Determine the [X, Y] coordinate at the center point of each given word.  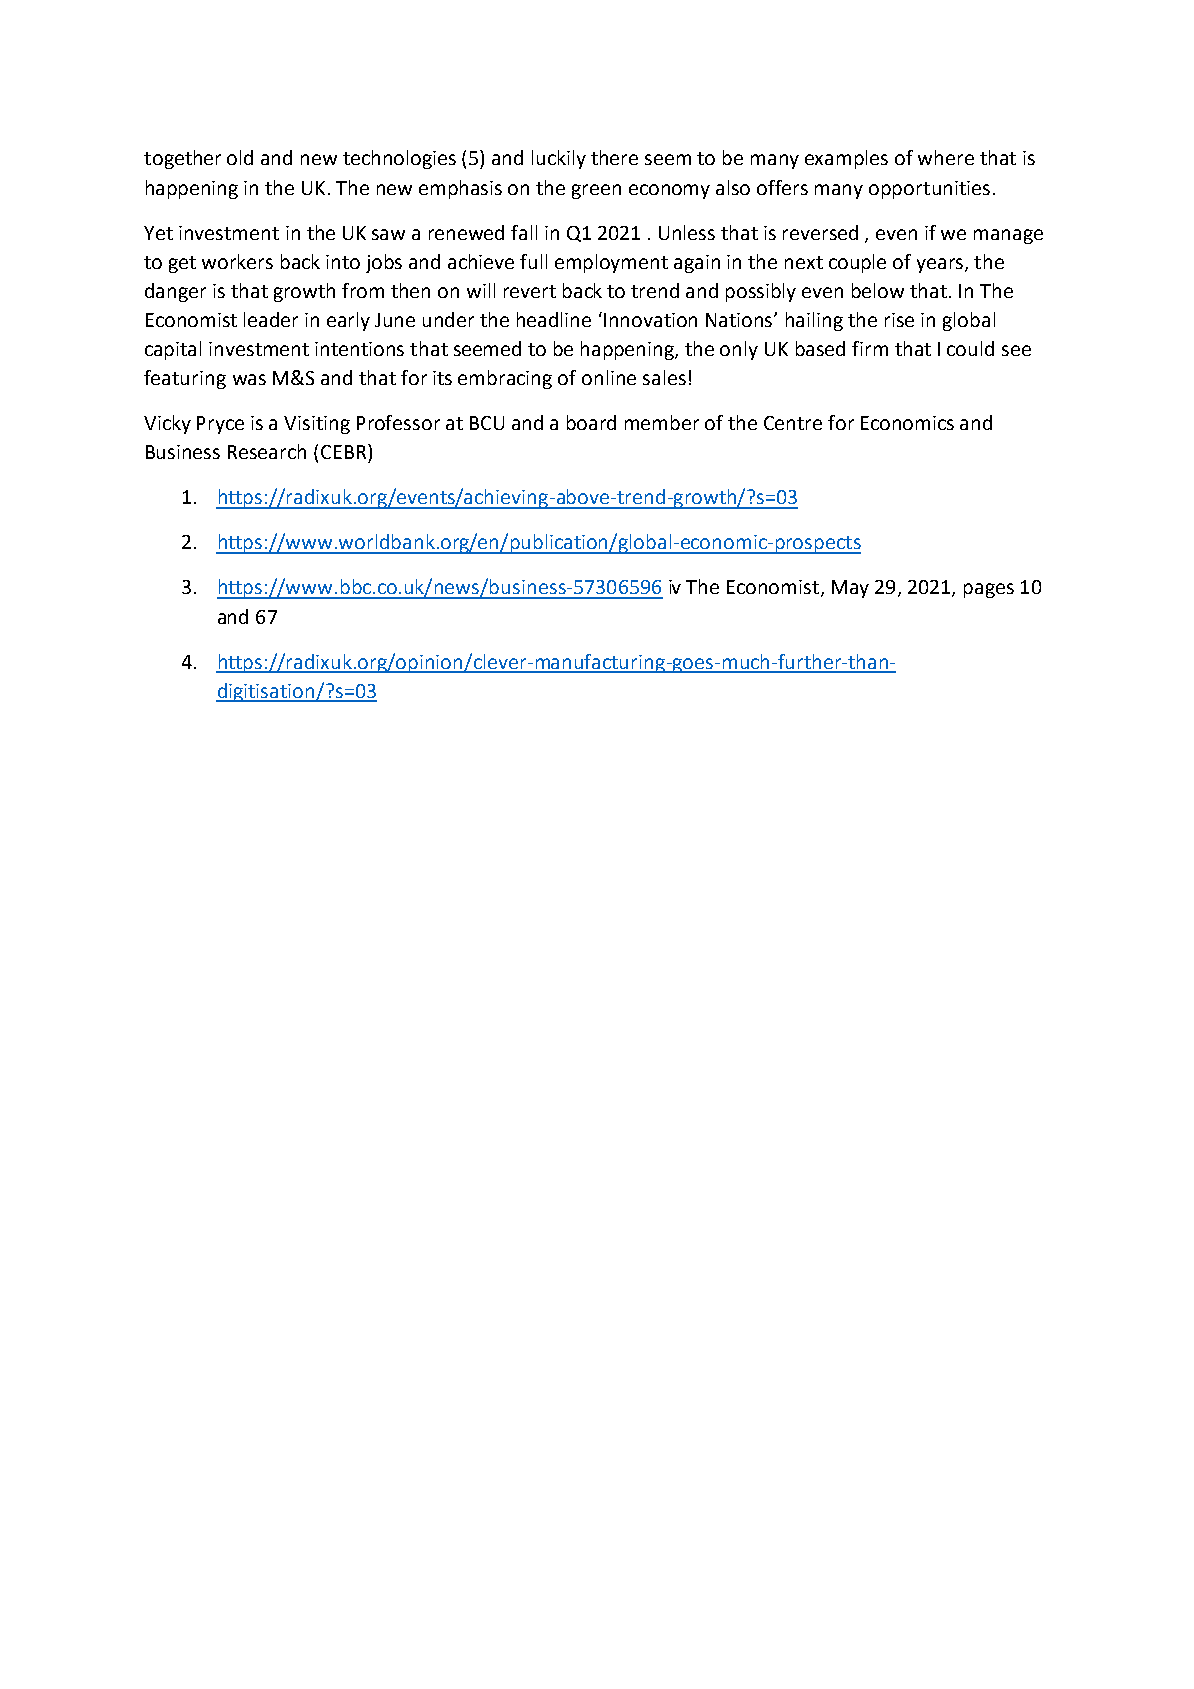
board [591, 422]
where [946, 157]
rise [899, 320]
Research [267, 451]
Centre [793, 423]
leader [271, 319]
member [662, 422]
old [240, 157]
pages [989, 590]
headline [554, 319]
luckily [559, 159]
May [850, 589]
